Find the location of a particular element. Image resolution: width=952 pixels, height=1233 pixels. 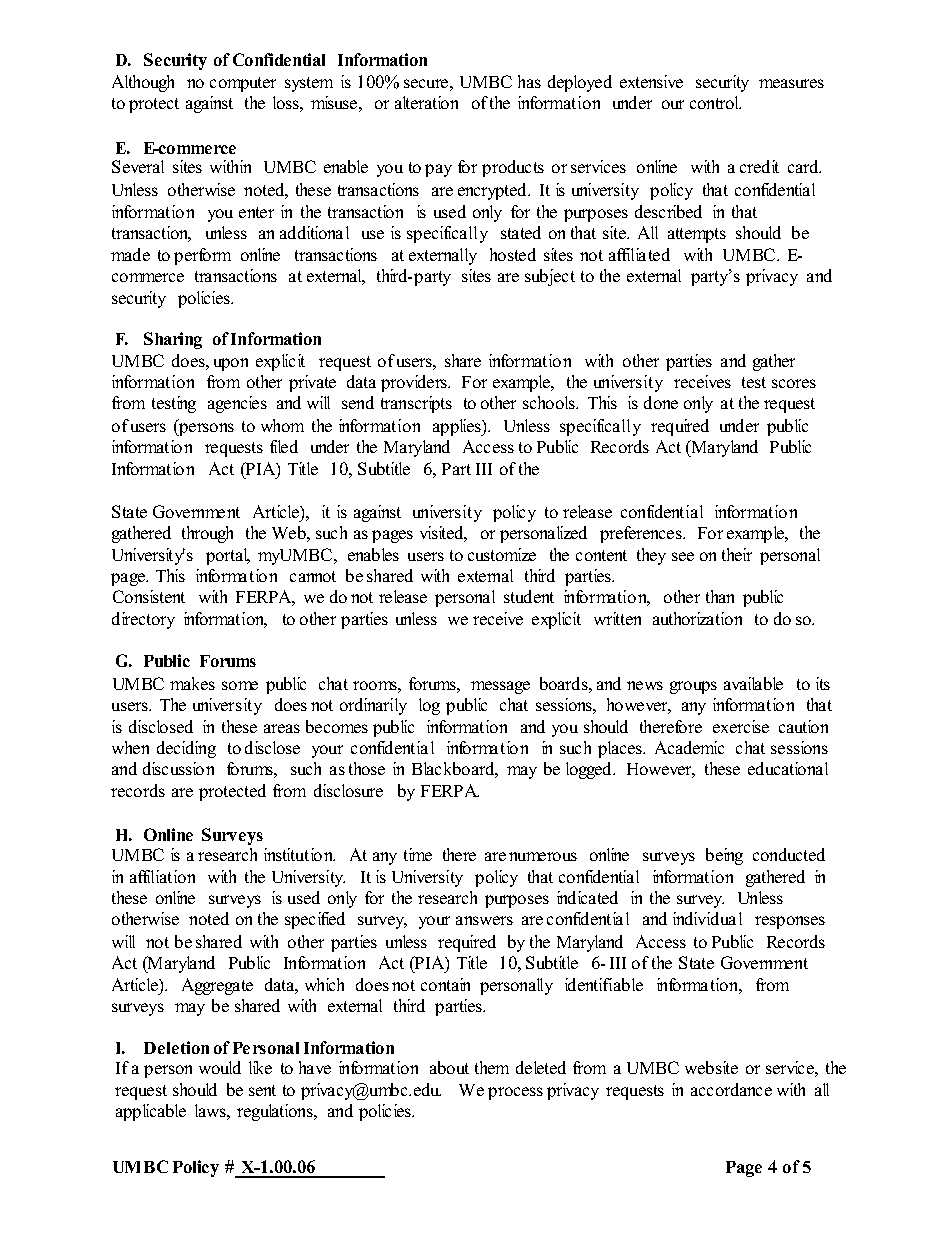

alteration is located at coordinates (426, 102).
